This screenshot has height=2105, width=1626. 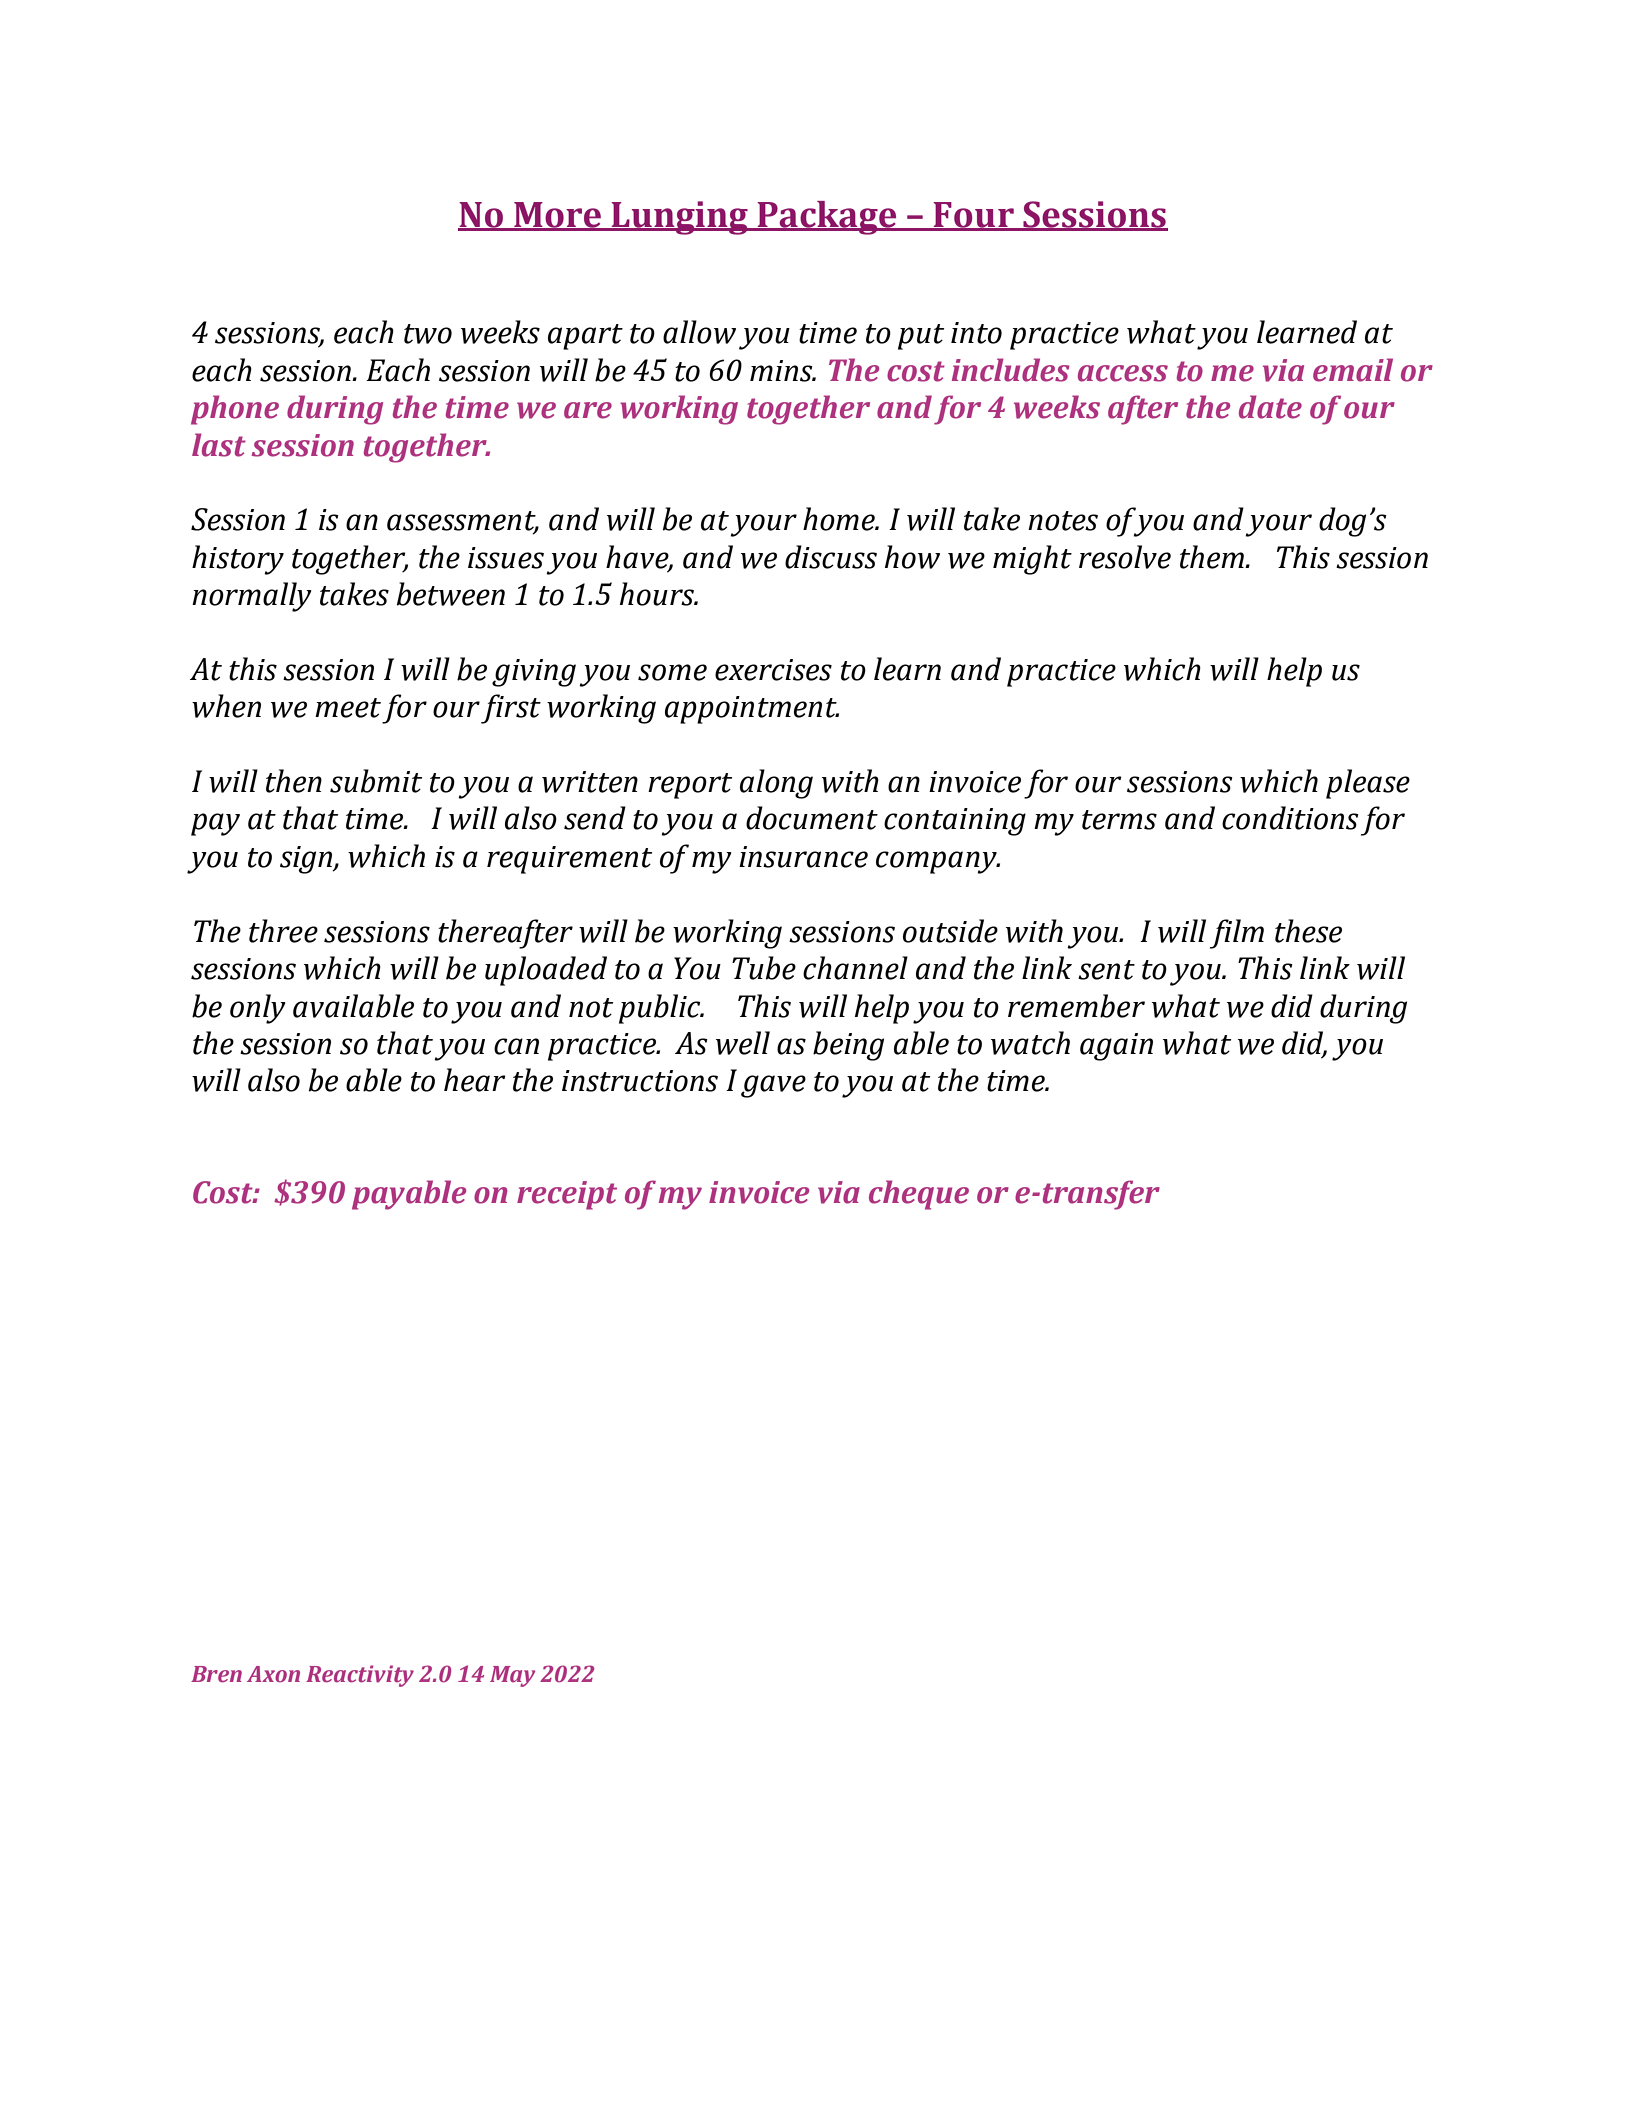 I want to click on two, so click(x=428, y=334).
